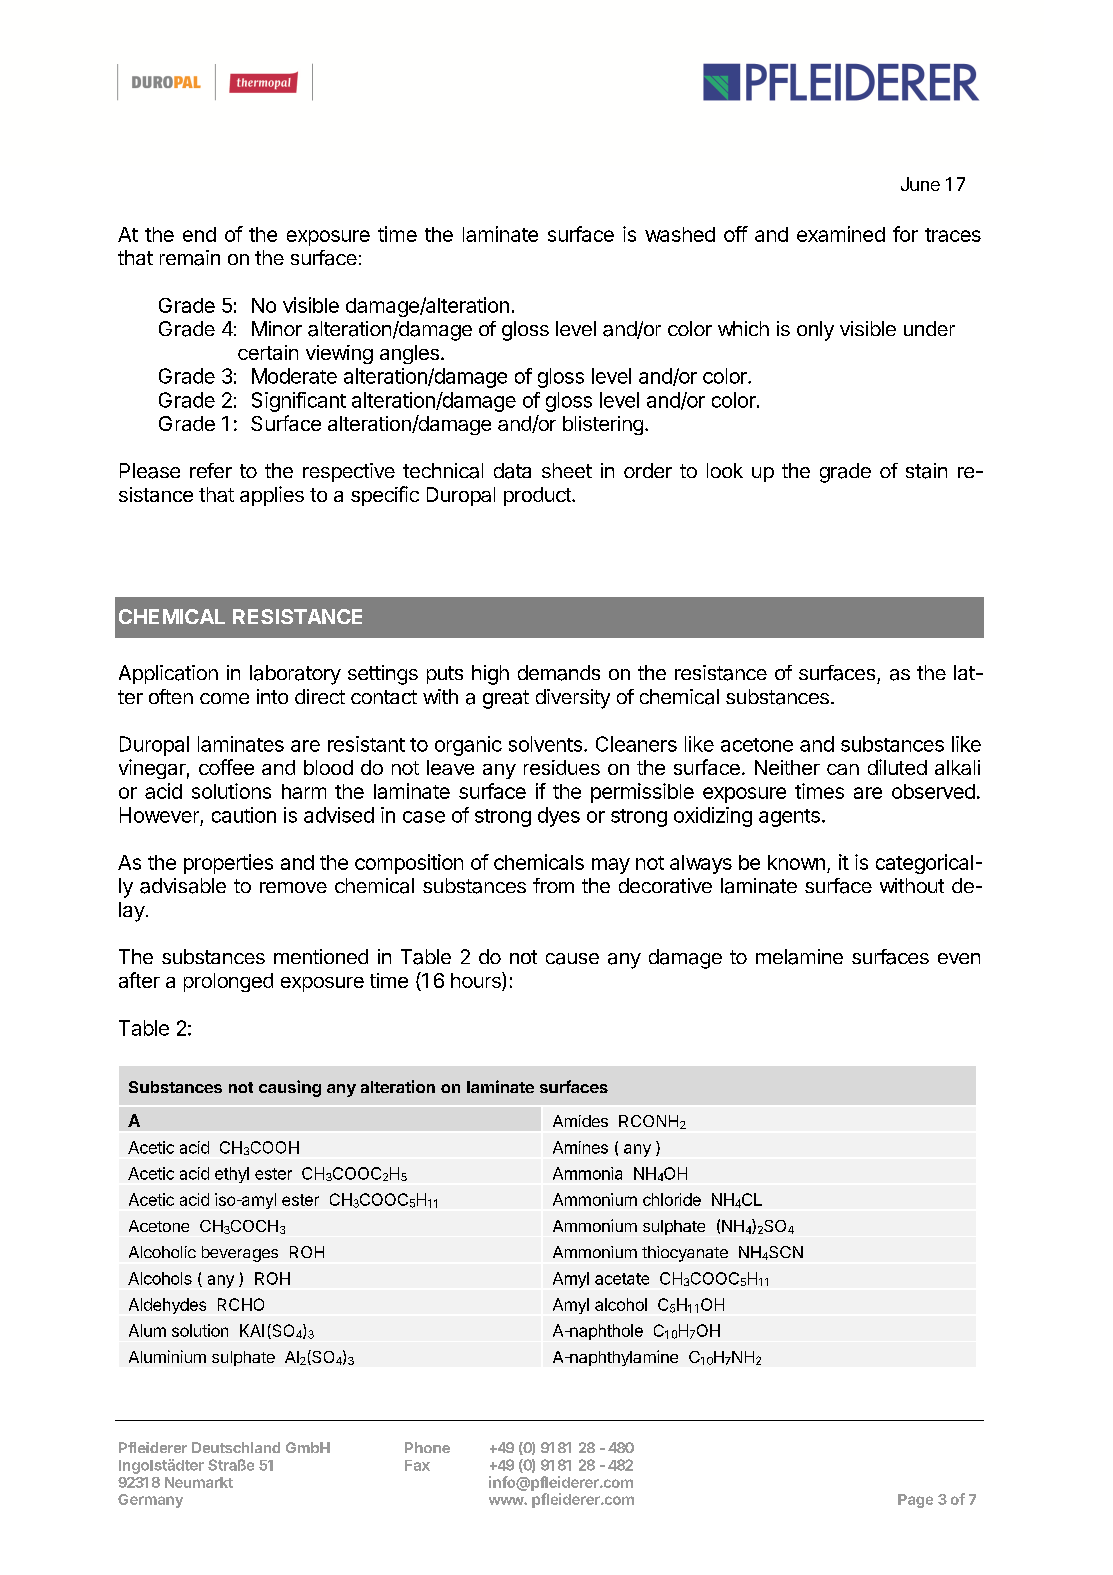  I want to click on Amines, so click(580, 1147).
